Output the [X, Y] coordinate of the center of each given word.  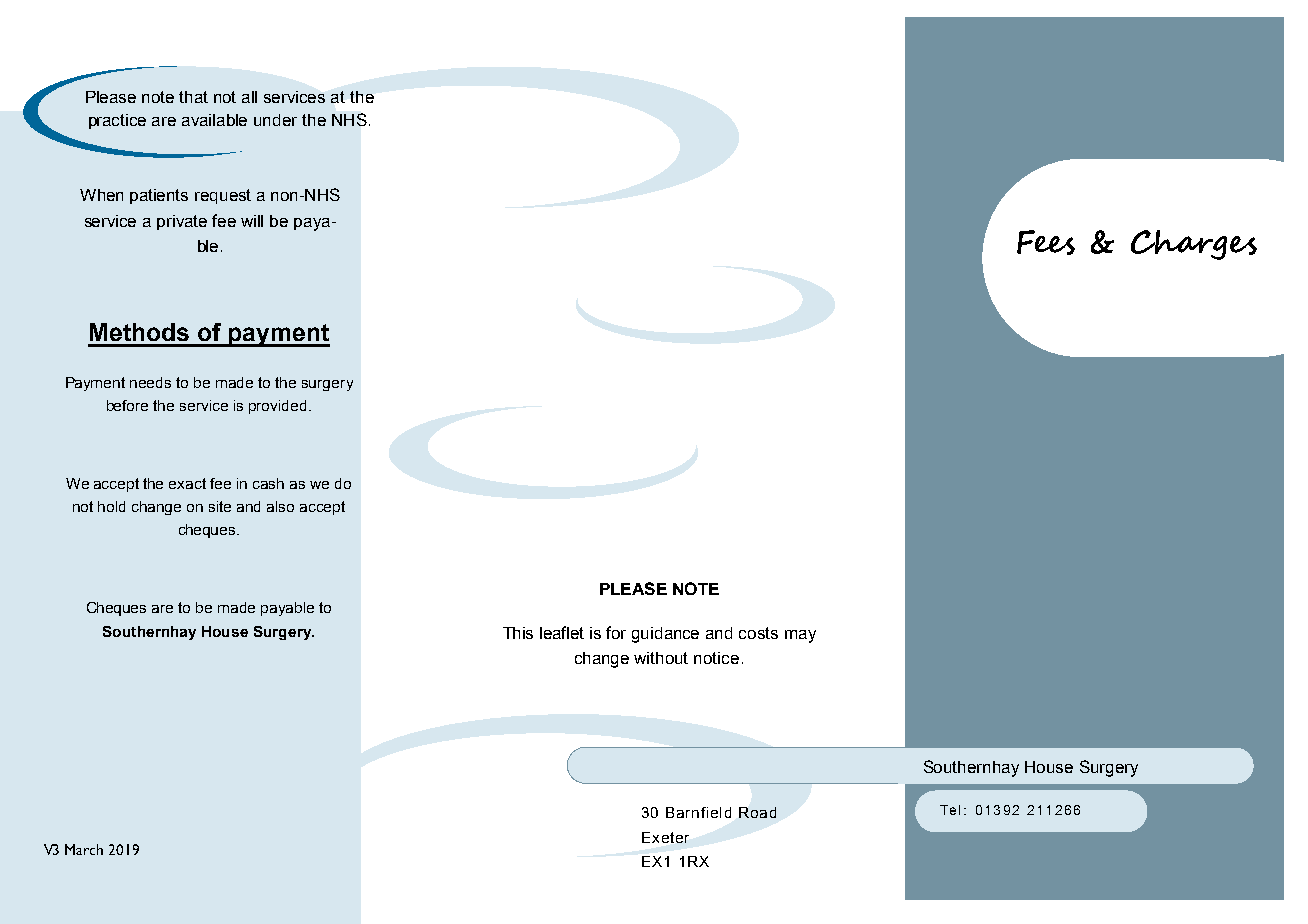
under [275, 120]
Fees [1046, 242]
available [214, 120]
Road [757, 812]
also [280, 506]
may [800, 636]
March [84, 849]
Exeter [665, 837]
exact [187, 483]
